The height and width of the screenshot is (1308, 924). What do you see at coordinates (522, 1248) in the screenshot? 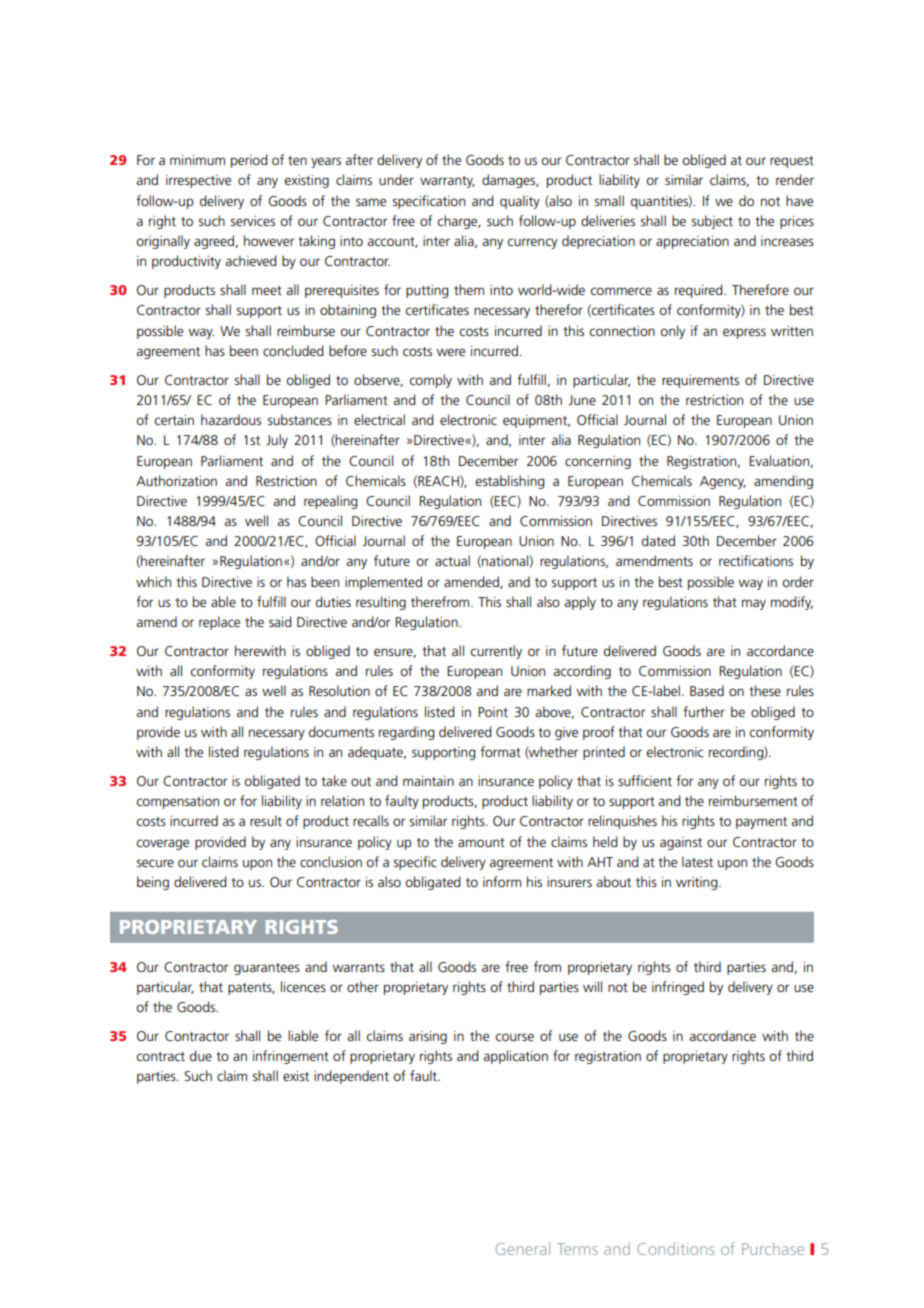
I see `General` at bounding box center [522, 1248].
